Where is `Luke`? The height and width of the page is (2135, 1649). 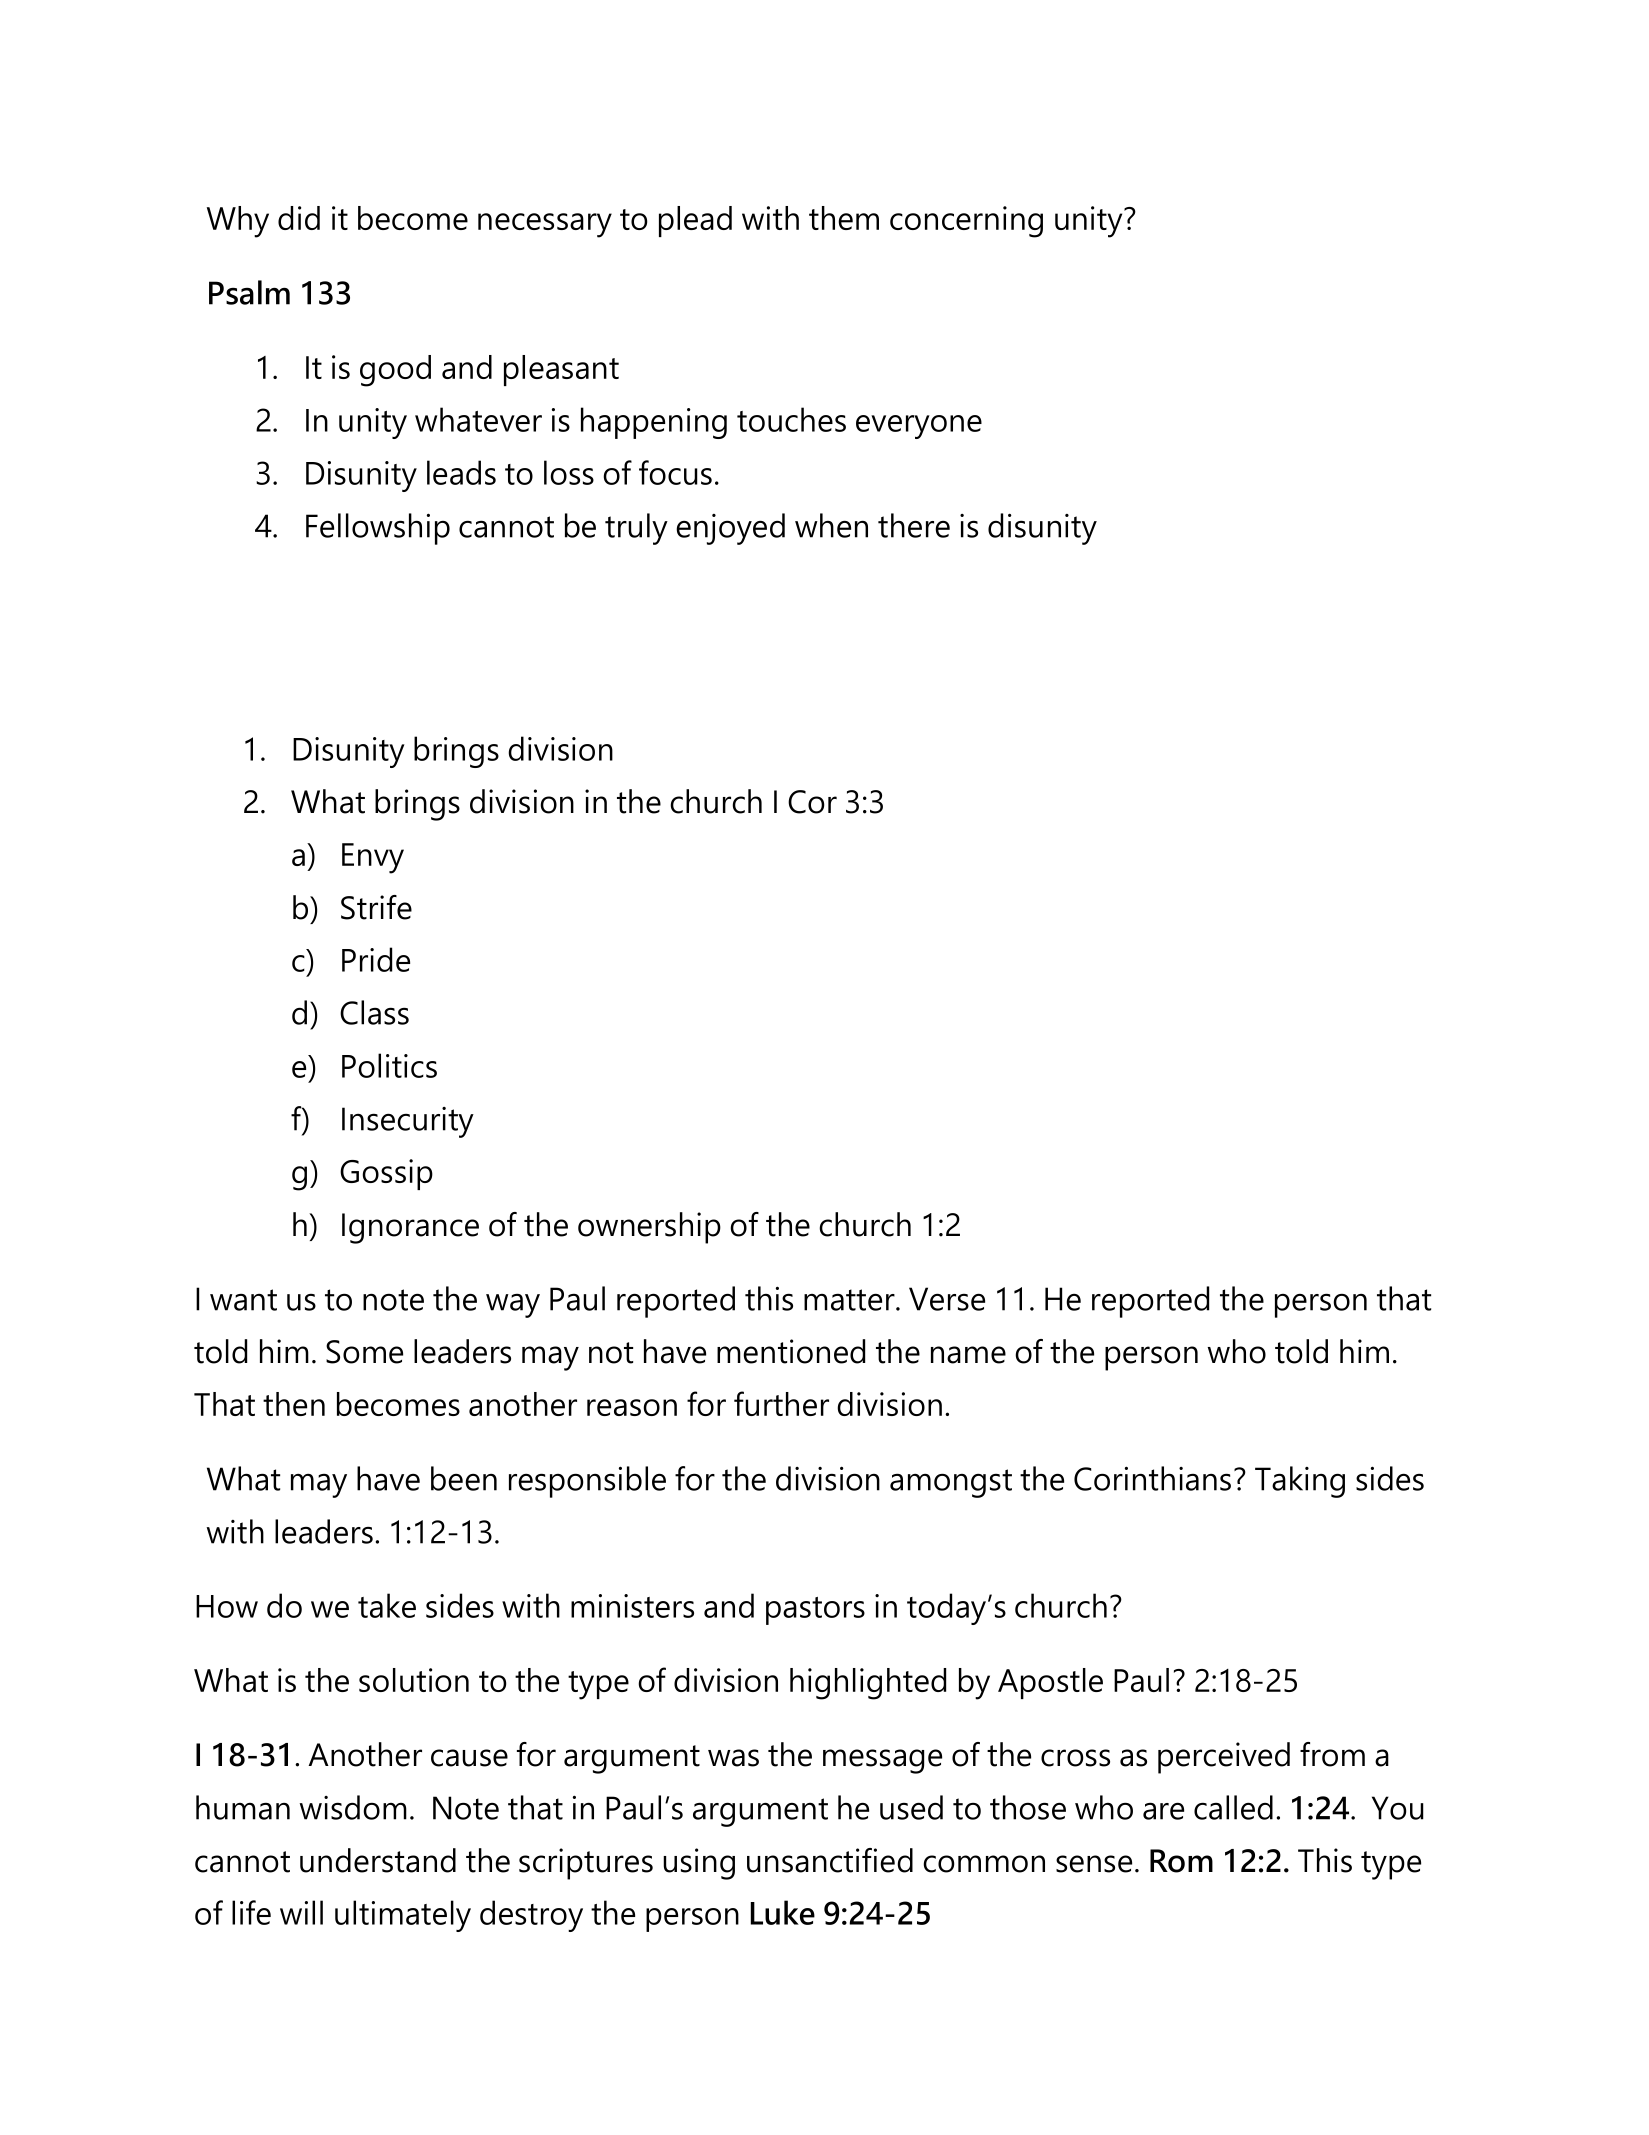 Luke is located at coordinates (783, 1912).
